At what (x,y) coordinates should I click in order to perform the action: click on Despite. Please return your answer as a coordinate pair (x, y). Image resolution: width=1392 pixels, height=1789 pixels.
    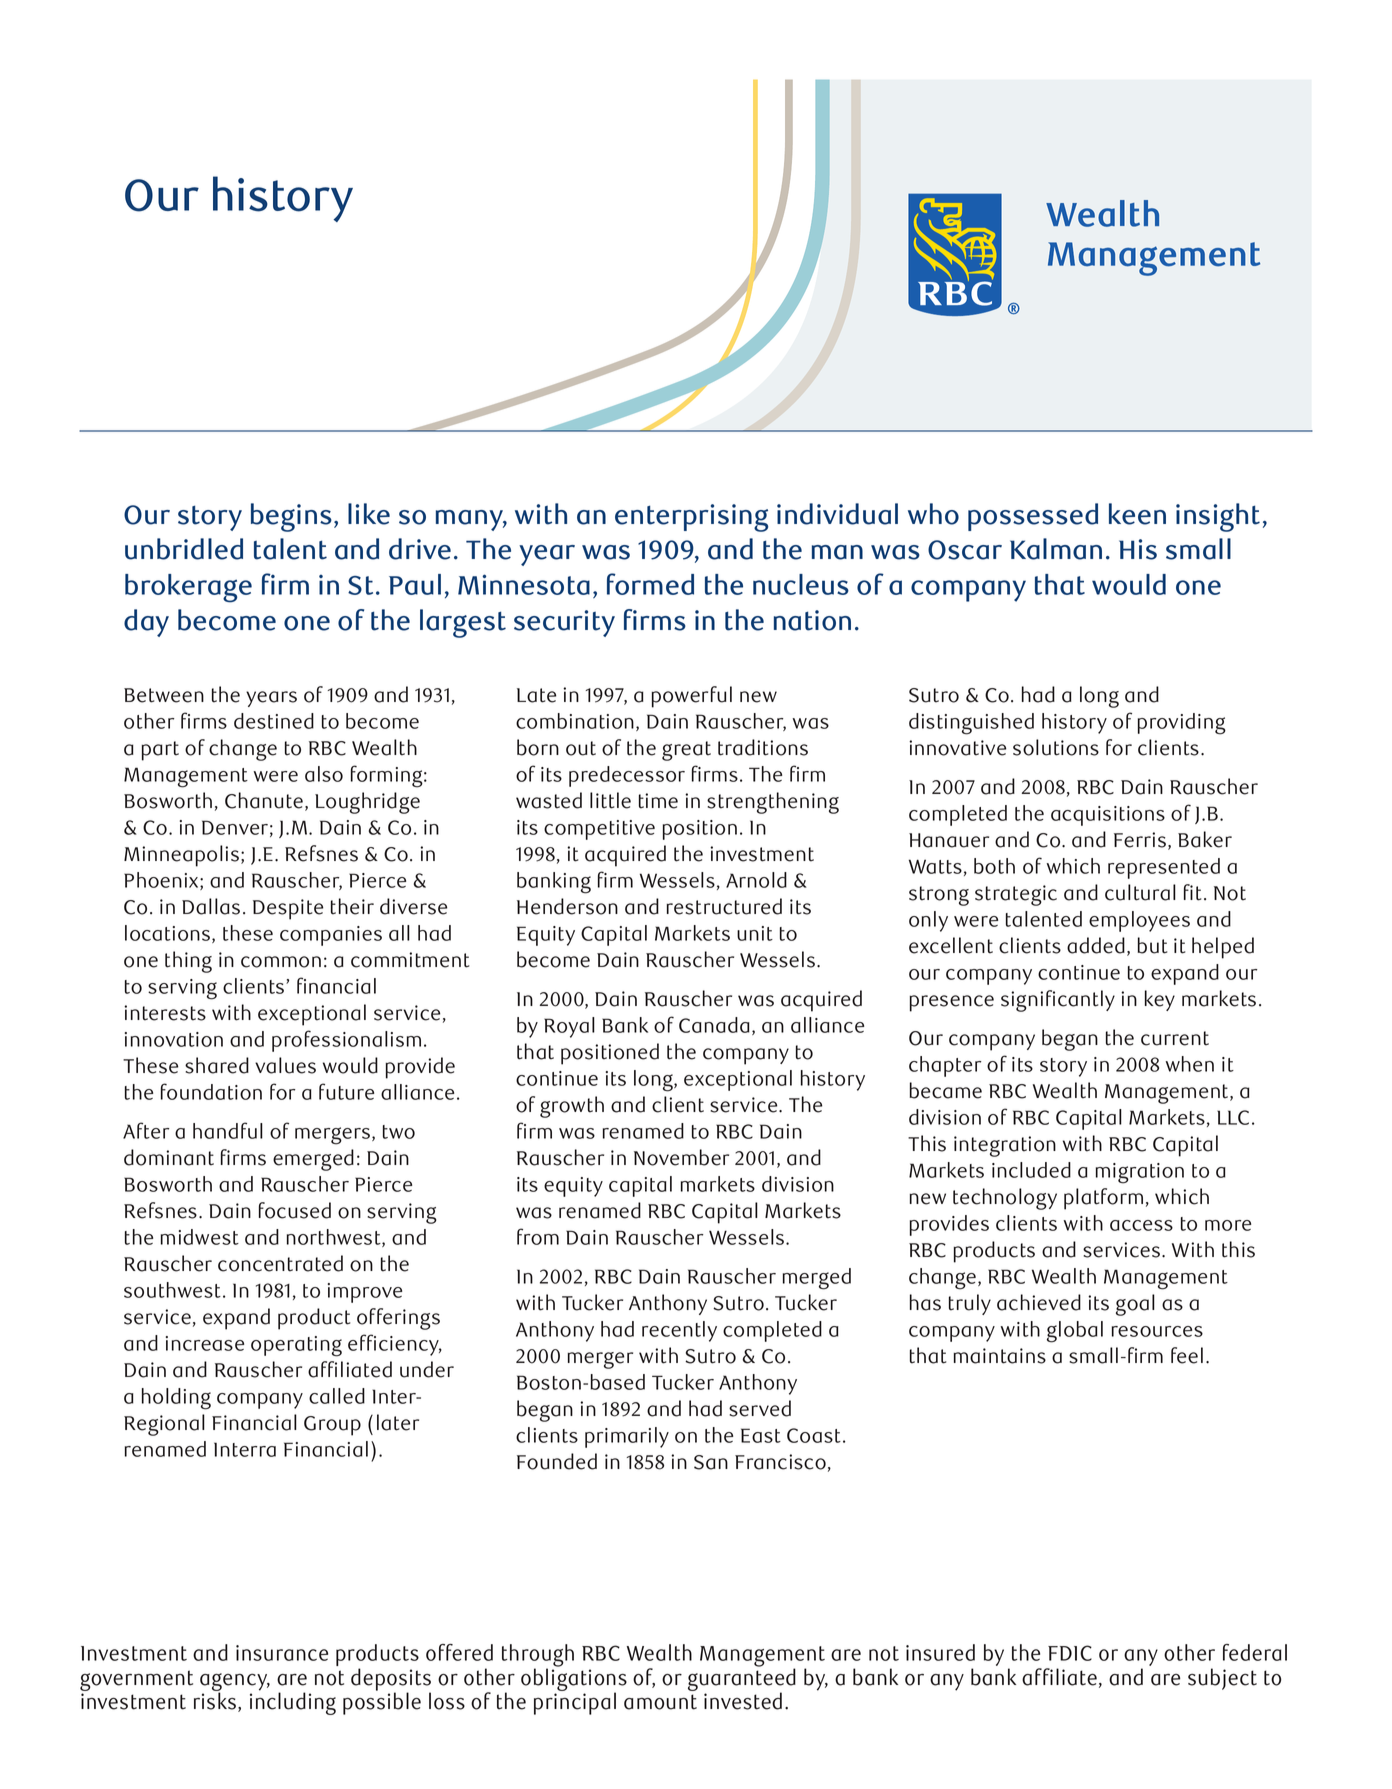
    Looking at the image, I should click on (288, 909).
